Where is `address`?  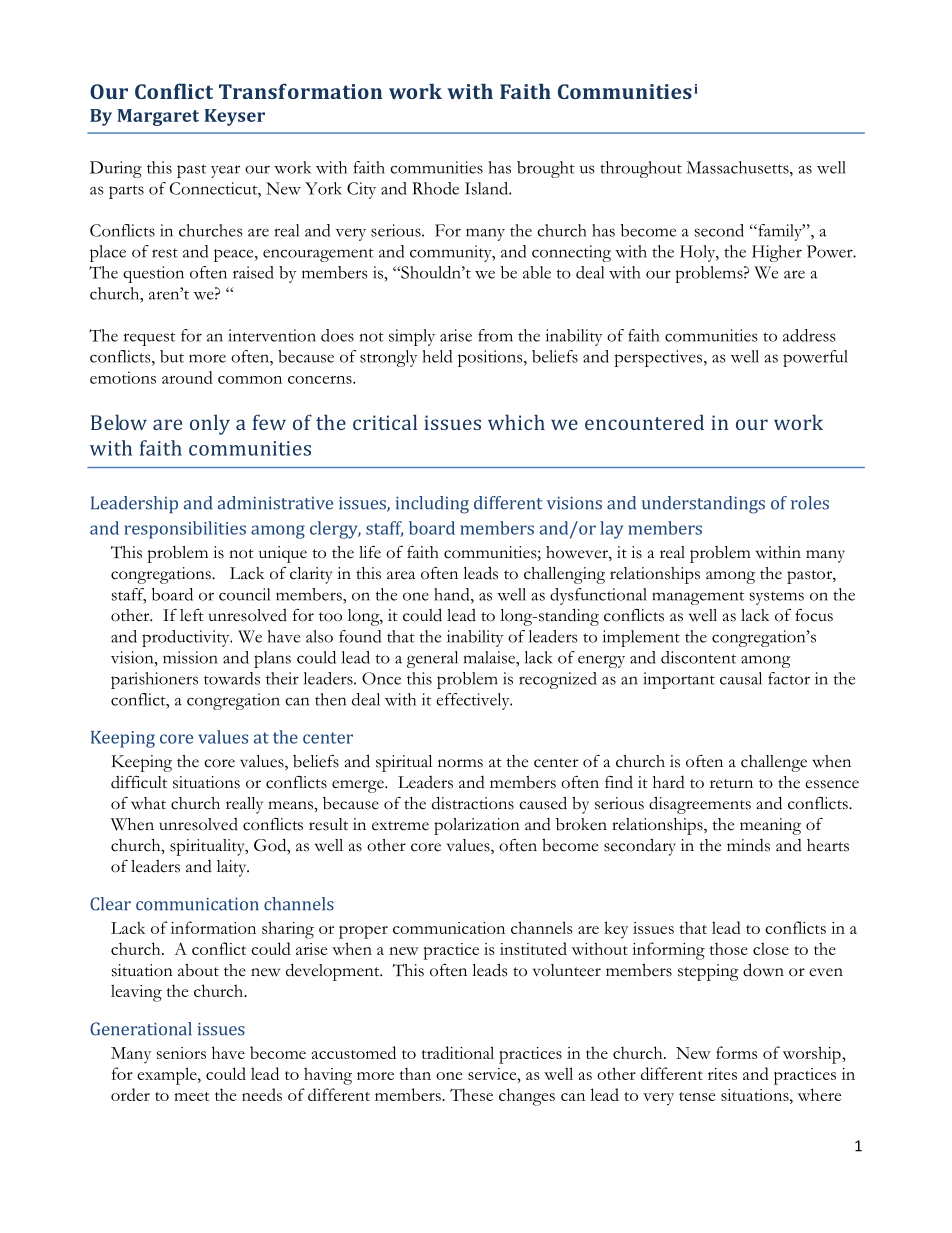 address is located at coordinates (809, 335).
